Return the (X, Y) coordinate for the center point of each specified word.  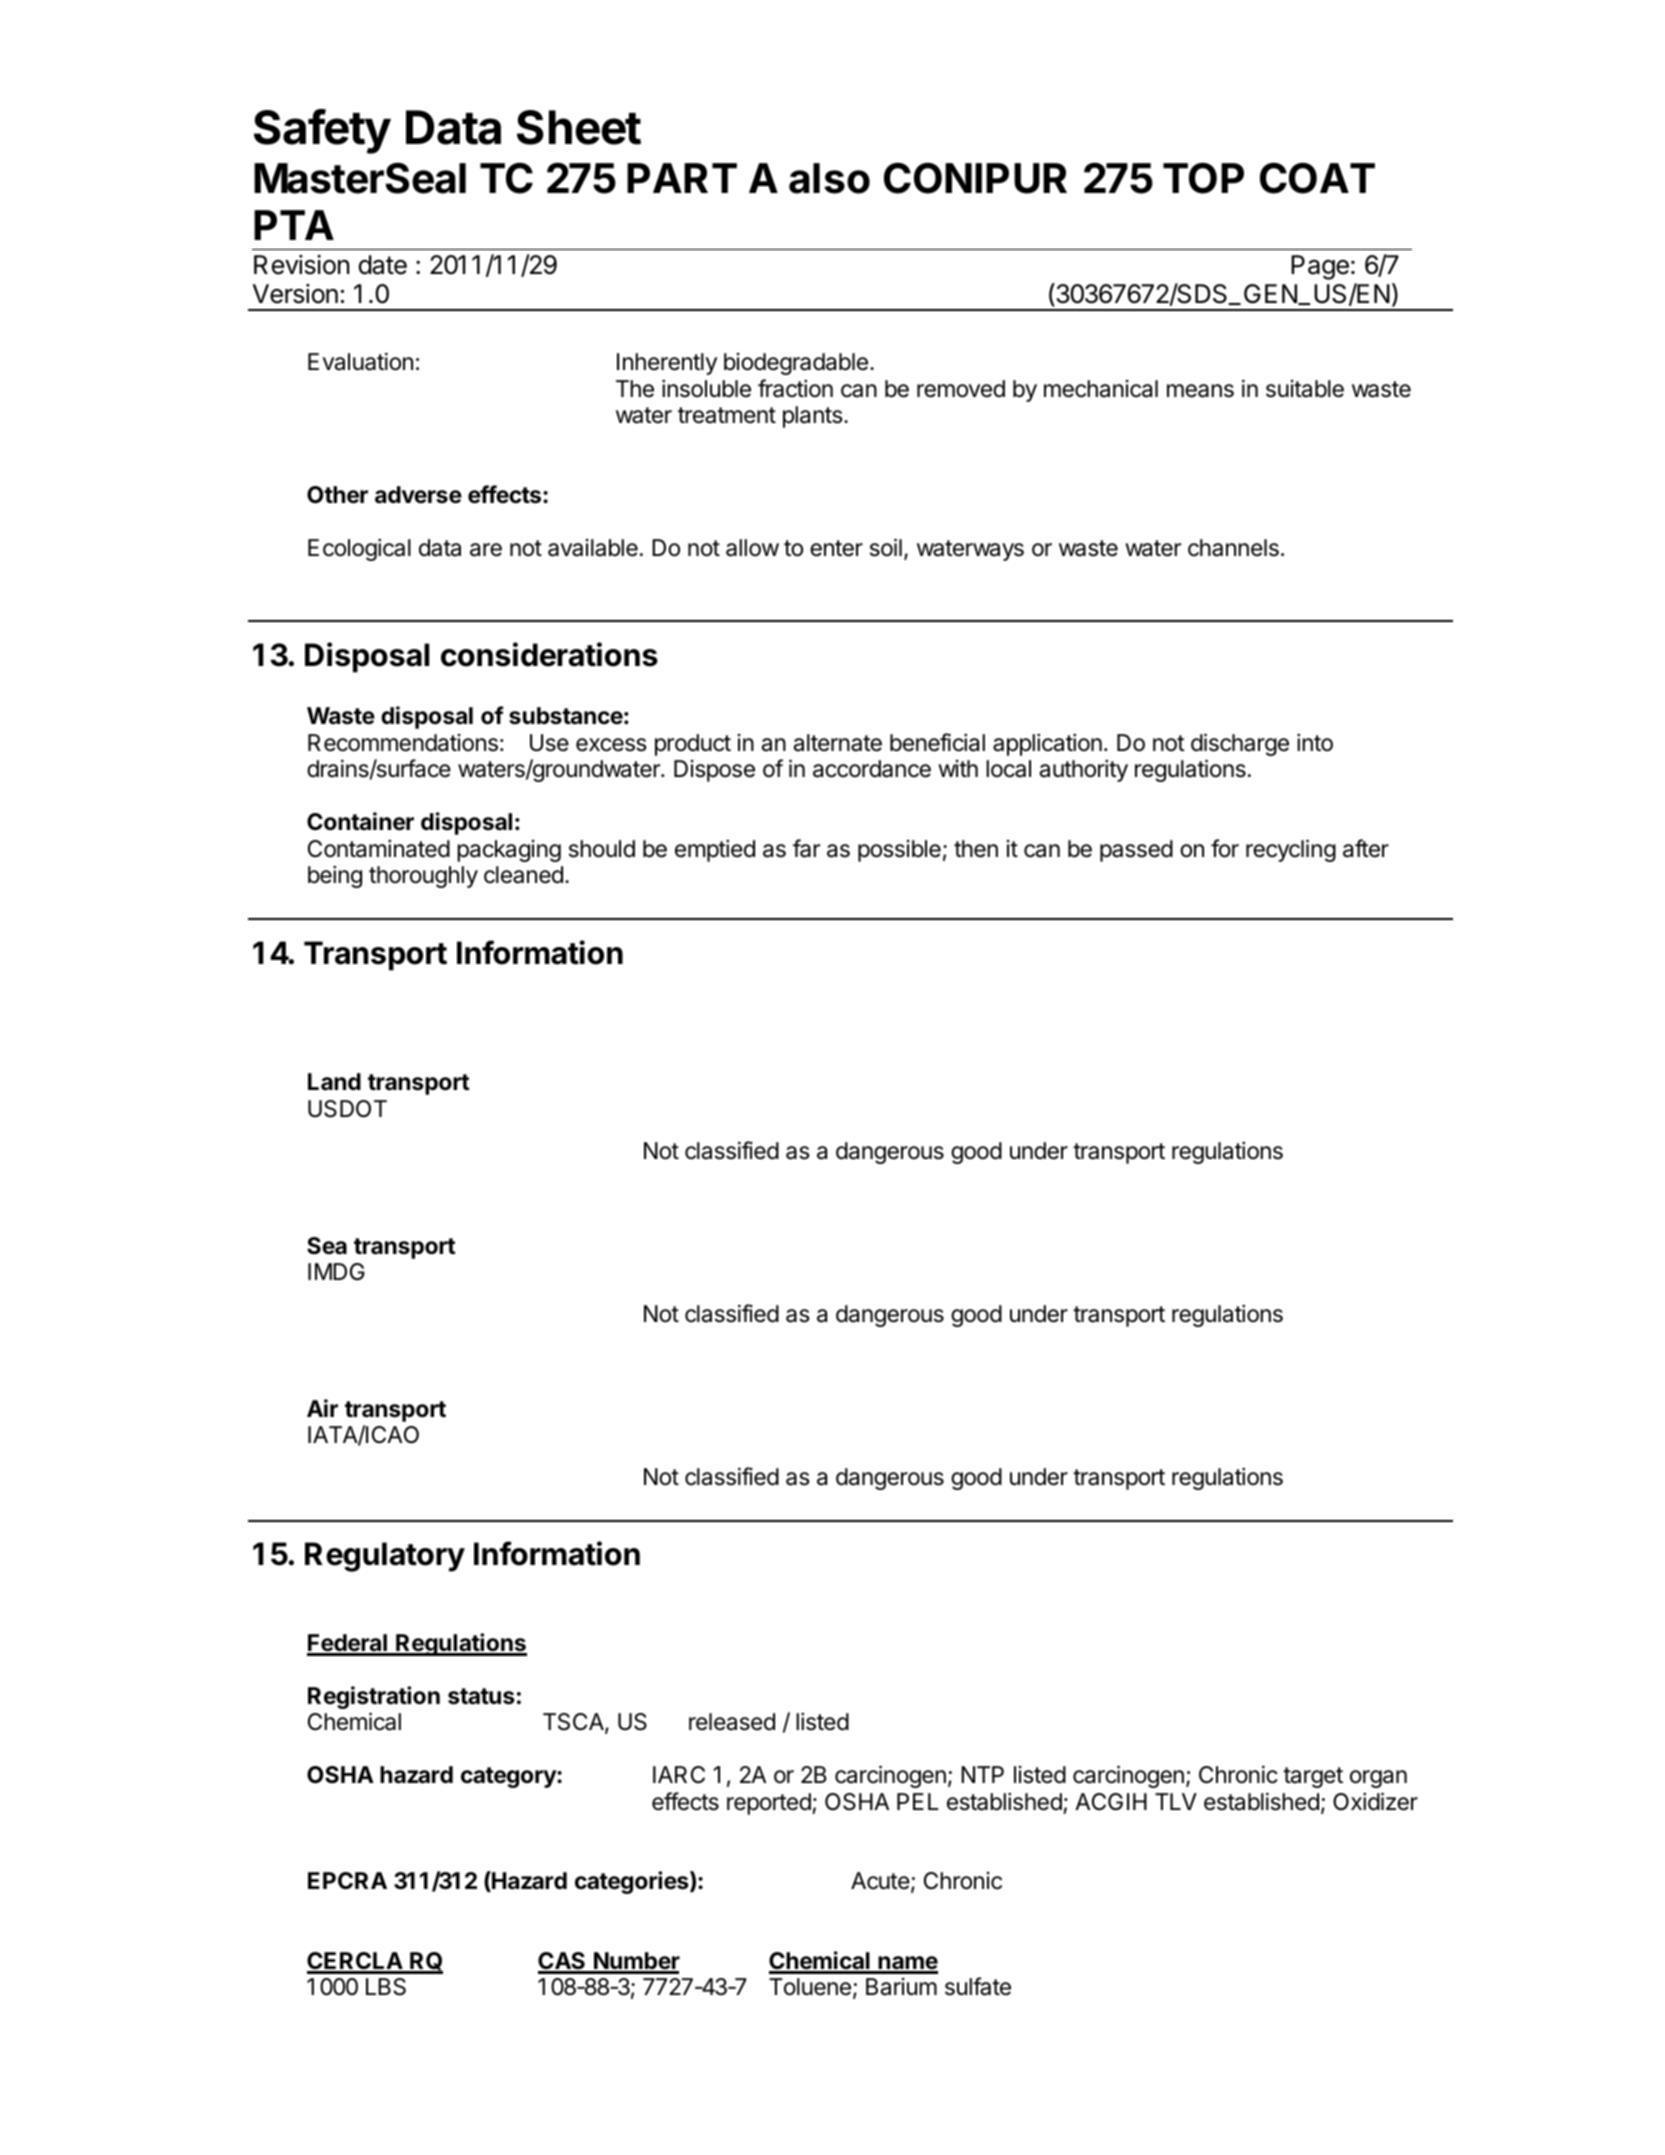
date (383, 265)
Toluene (810, 1987)
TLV (1176, 1801)
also (829, 178)
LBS (386, 1987)
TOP (1203, 178)
